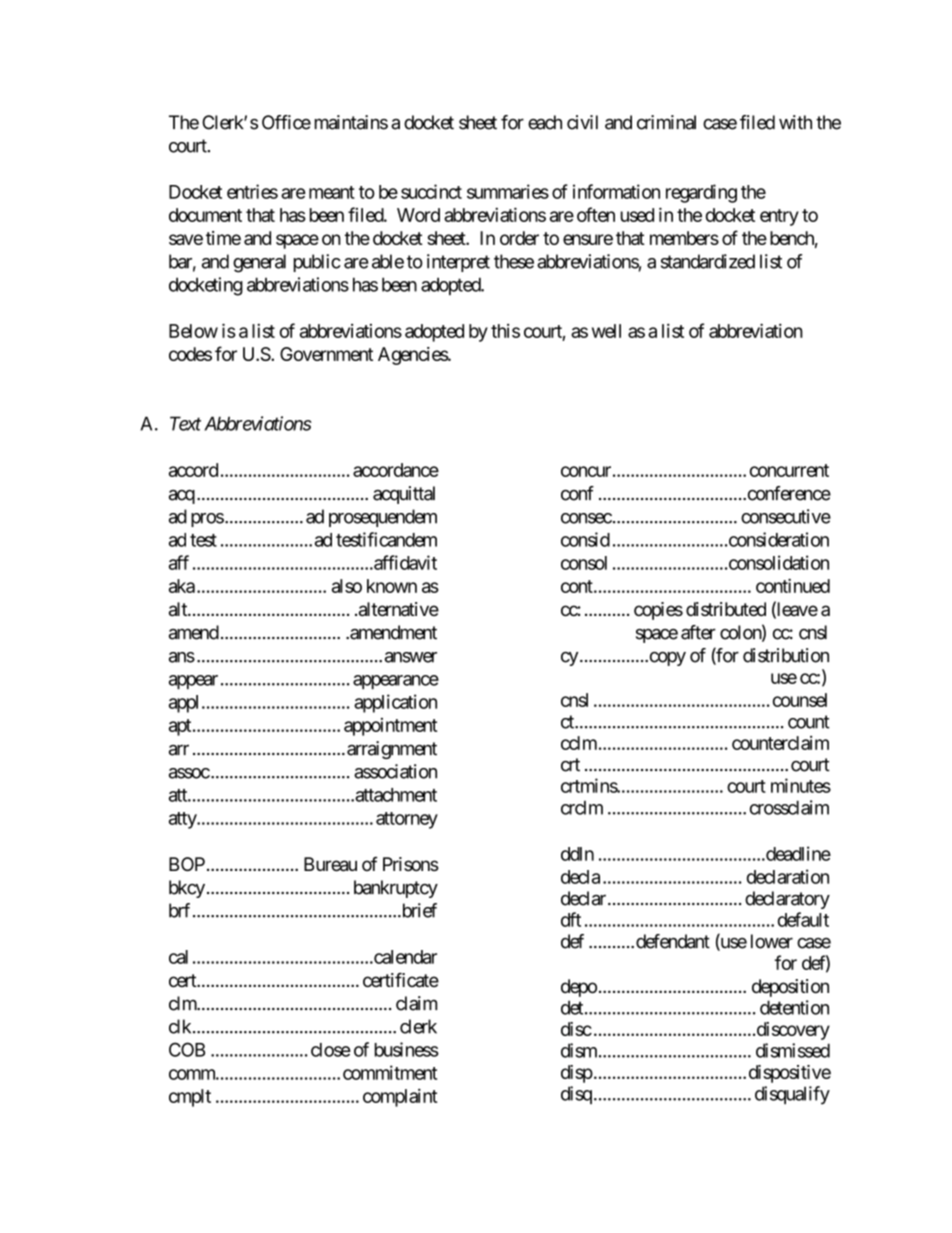  What do you see at coordinates (545, 122) in the document?
I see `each` at bounding box center [545, 122].
